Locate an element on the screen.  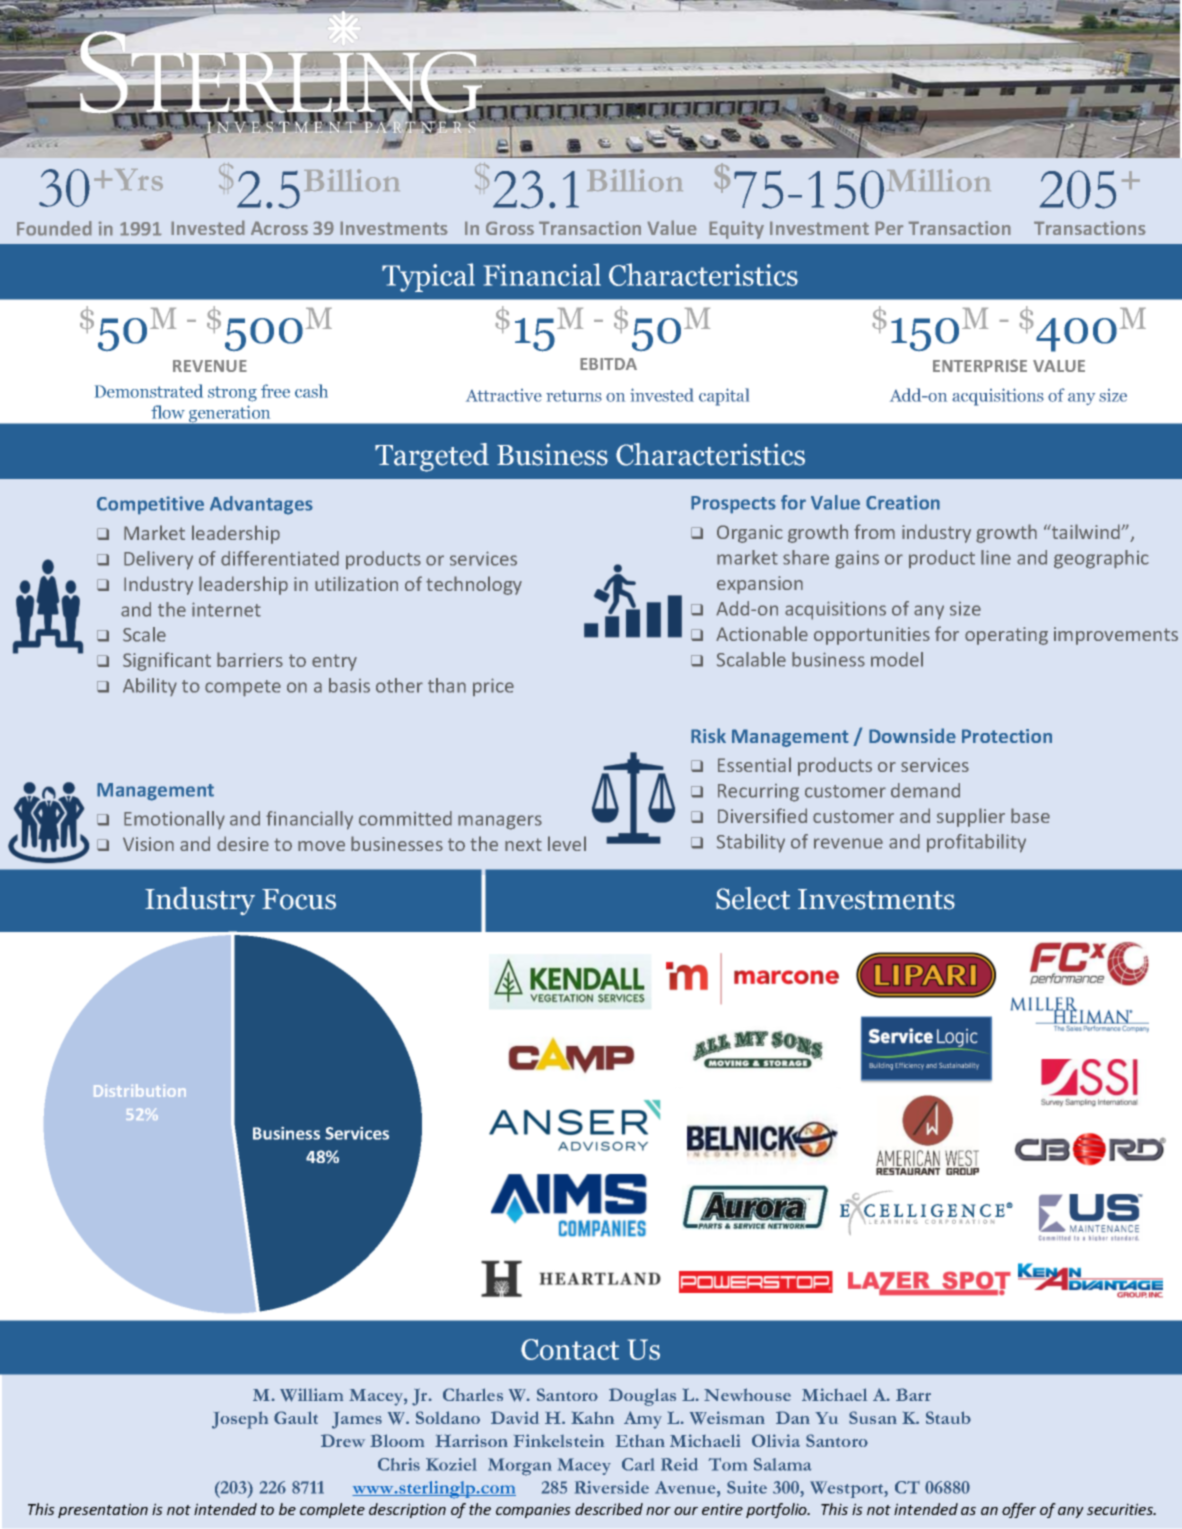
ENTERPRISE is located at coordinates (980, 365).
